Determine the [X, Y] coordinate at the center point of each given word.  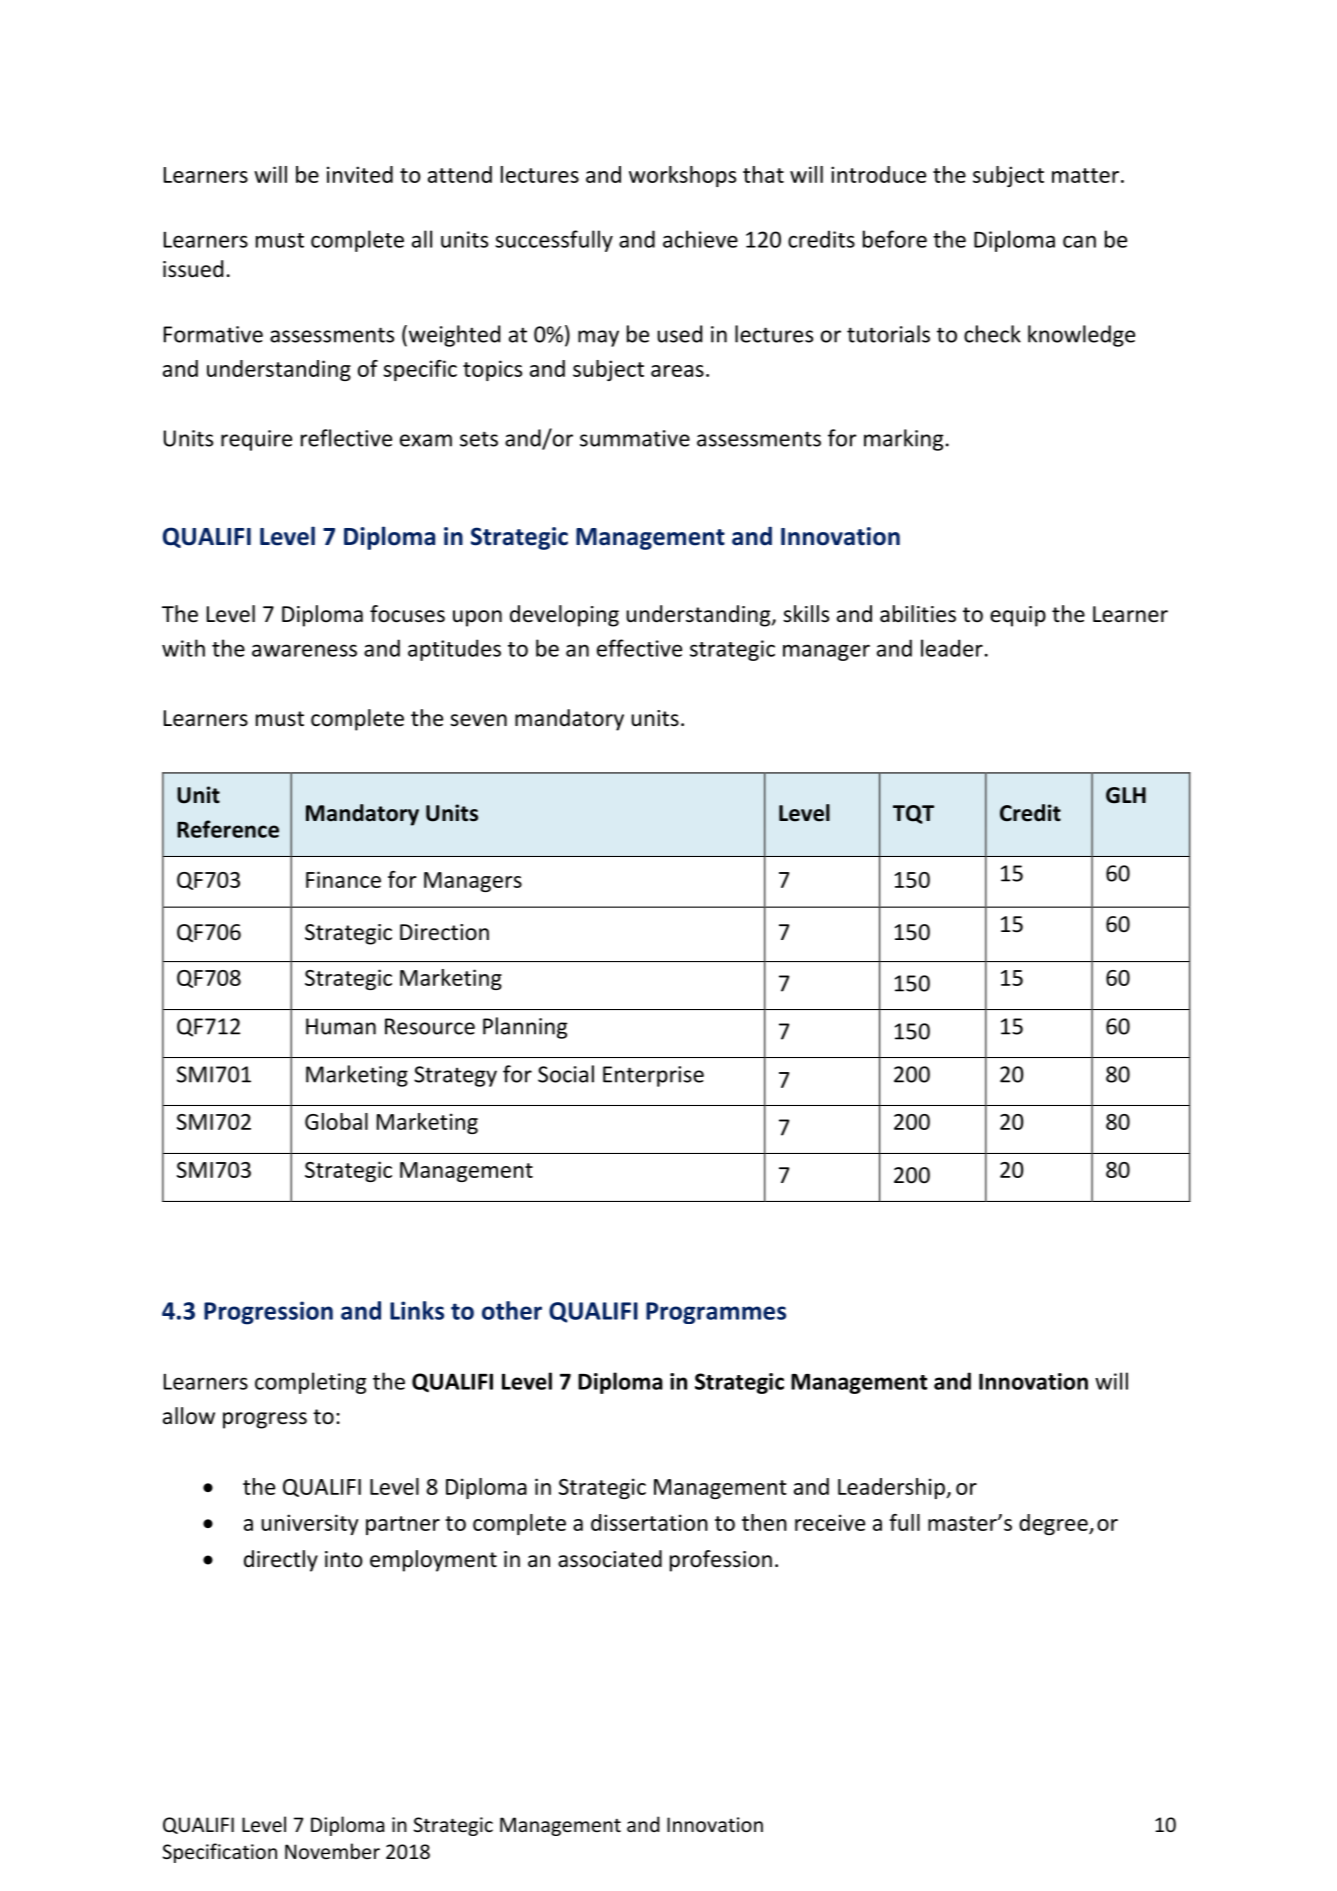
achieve [700, 239]
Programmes [716, 1313]
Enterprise [653, 1076]
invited [360, 174]
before [895, 239]
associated [610, 1559]
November [332, 1851]
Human [341, 1026]
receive [830, 1522]
